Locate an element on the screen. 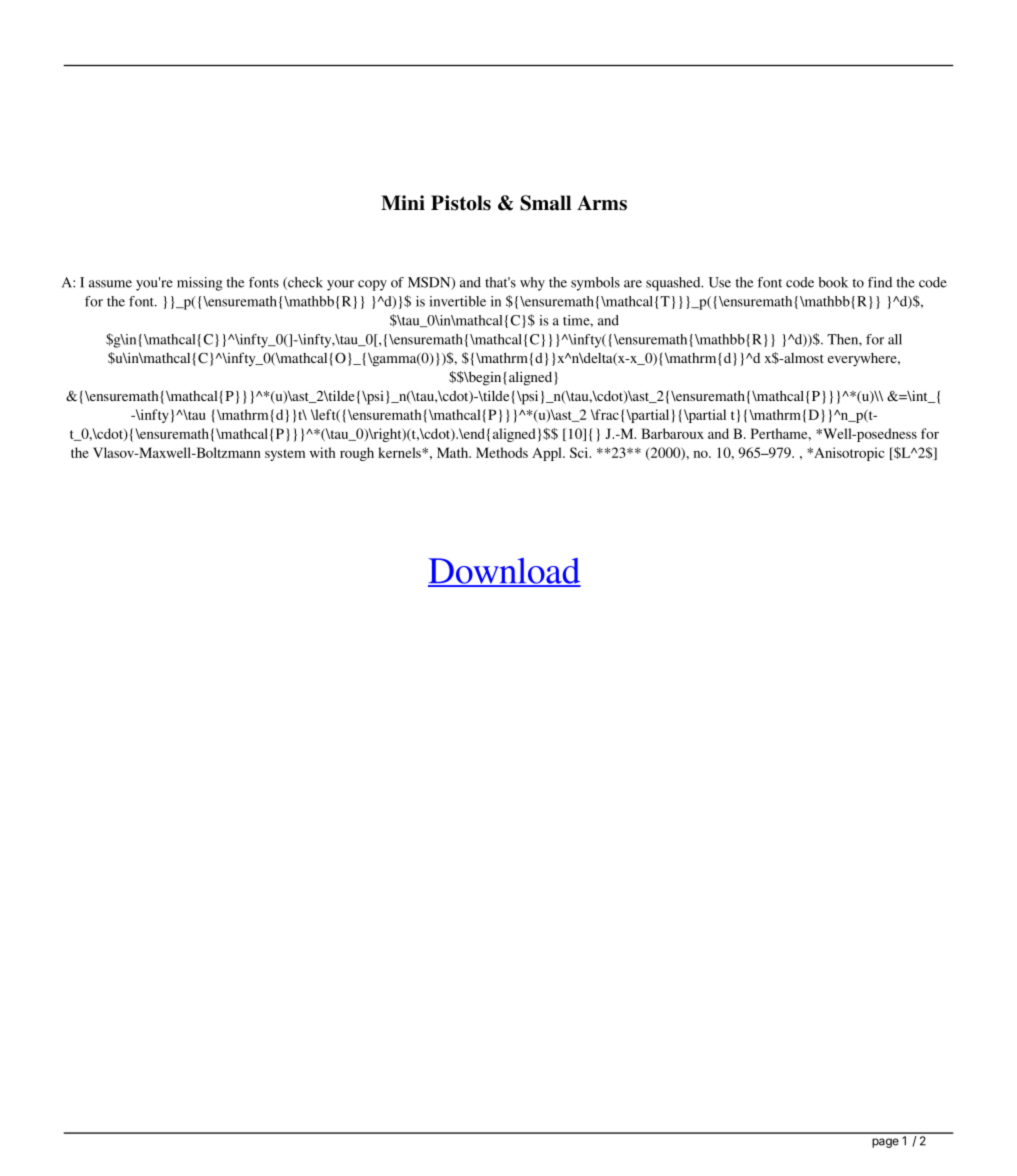 The image size is (1017, 1176). missing is located at coordinates (199, 284).
